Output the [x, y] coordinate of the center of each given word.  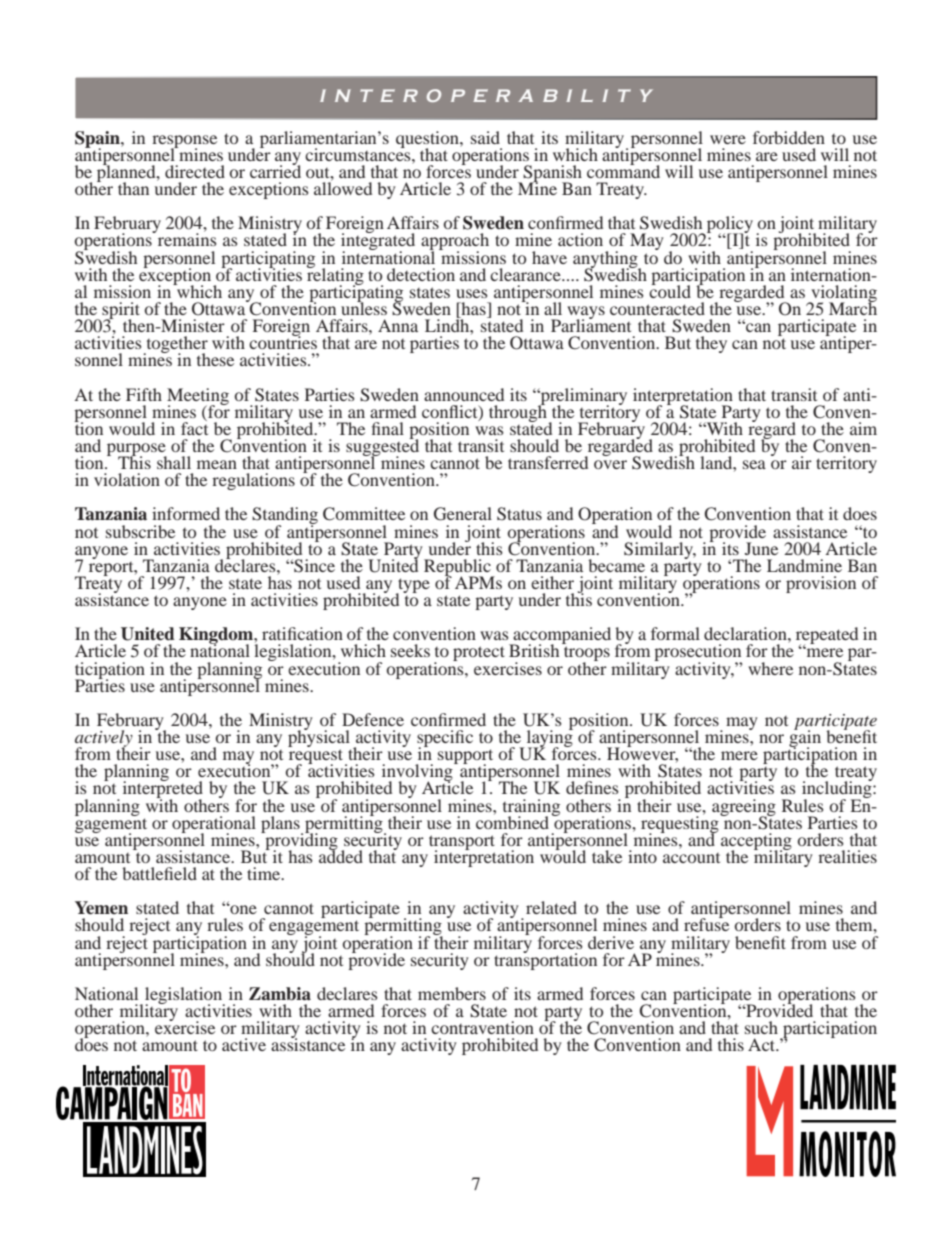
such [761, 1027]
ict [469, 412]
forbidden [789, 137]
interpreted [163, 790]
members [452, 993]
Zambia [280, 994]
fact [194, 427]
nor [771, 738]
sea [754, 464]
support [465, 757]
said [485, 137]
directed [195, 171]
